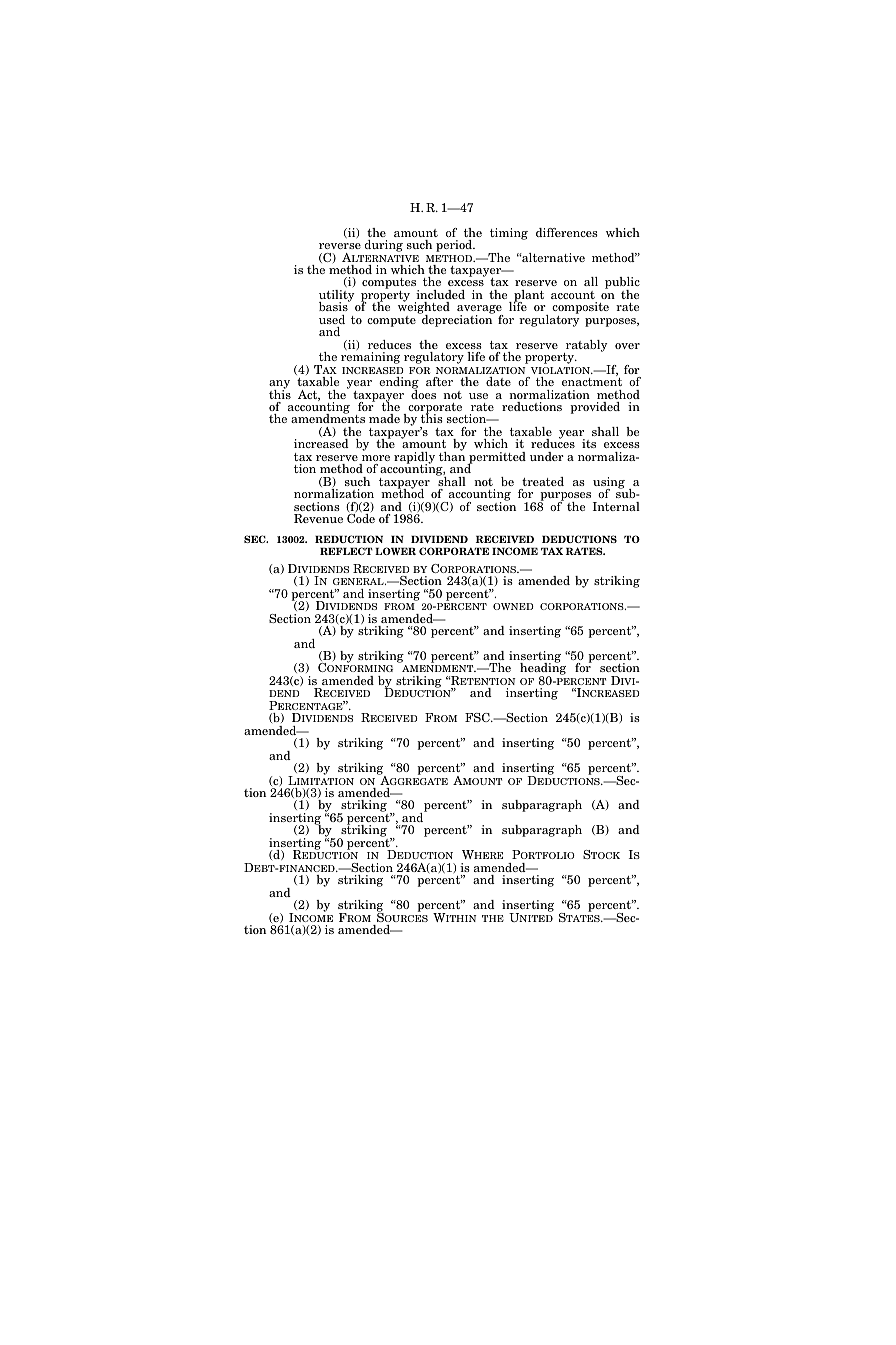  What do you see at coordinates (384, 418) in the screenshot?
I see `made` at bounding box center [384, 418].
